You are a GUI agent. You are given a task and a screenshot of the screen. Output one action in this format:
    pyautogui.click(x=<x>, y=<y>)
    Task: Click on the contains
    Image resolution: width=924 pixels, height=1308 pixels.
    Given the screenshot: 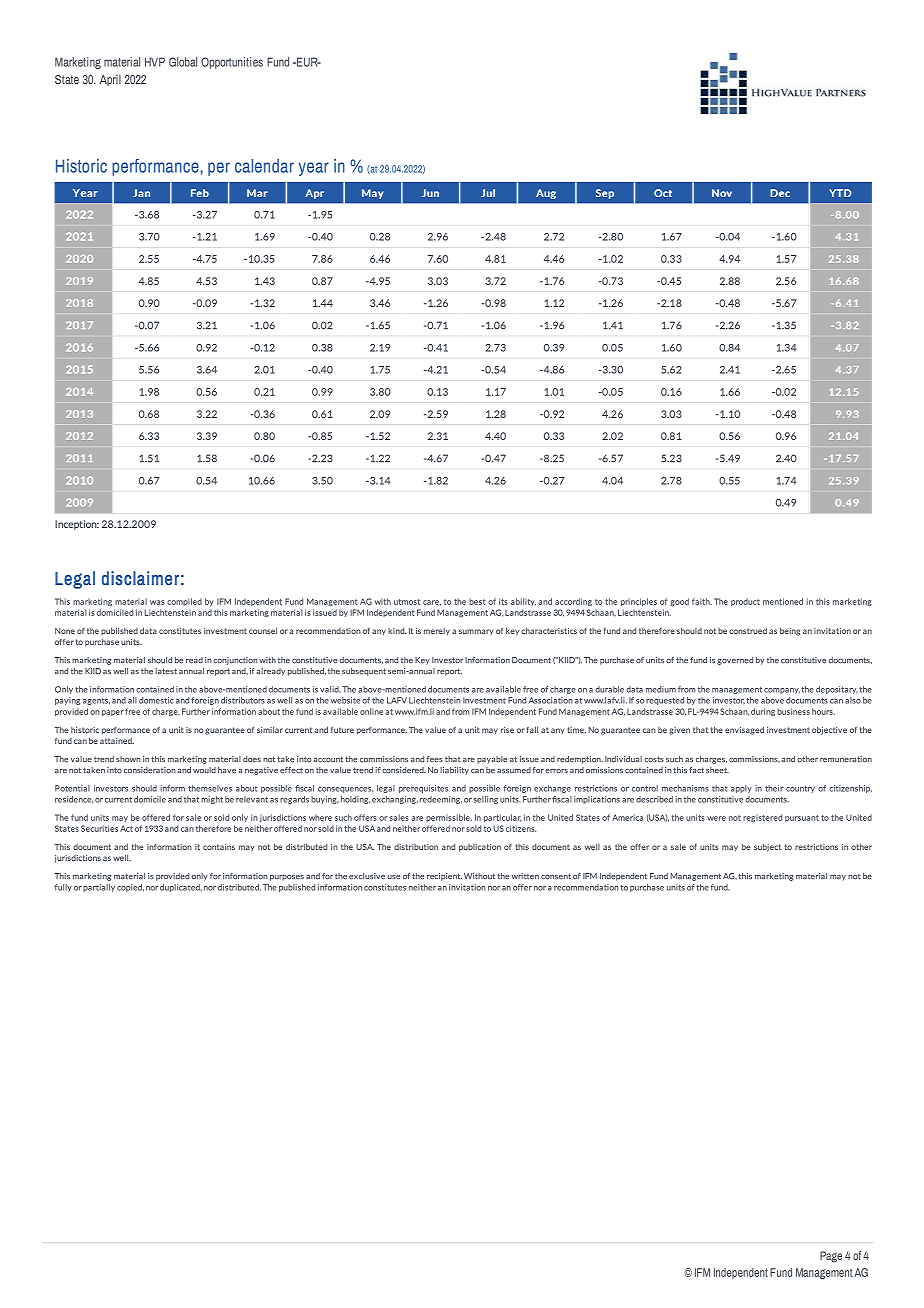 What is the action you would take?
    pyautogui.click(x=219, y=847)
